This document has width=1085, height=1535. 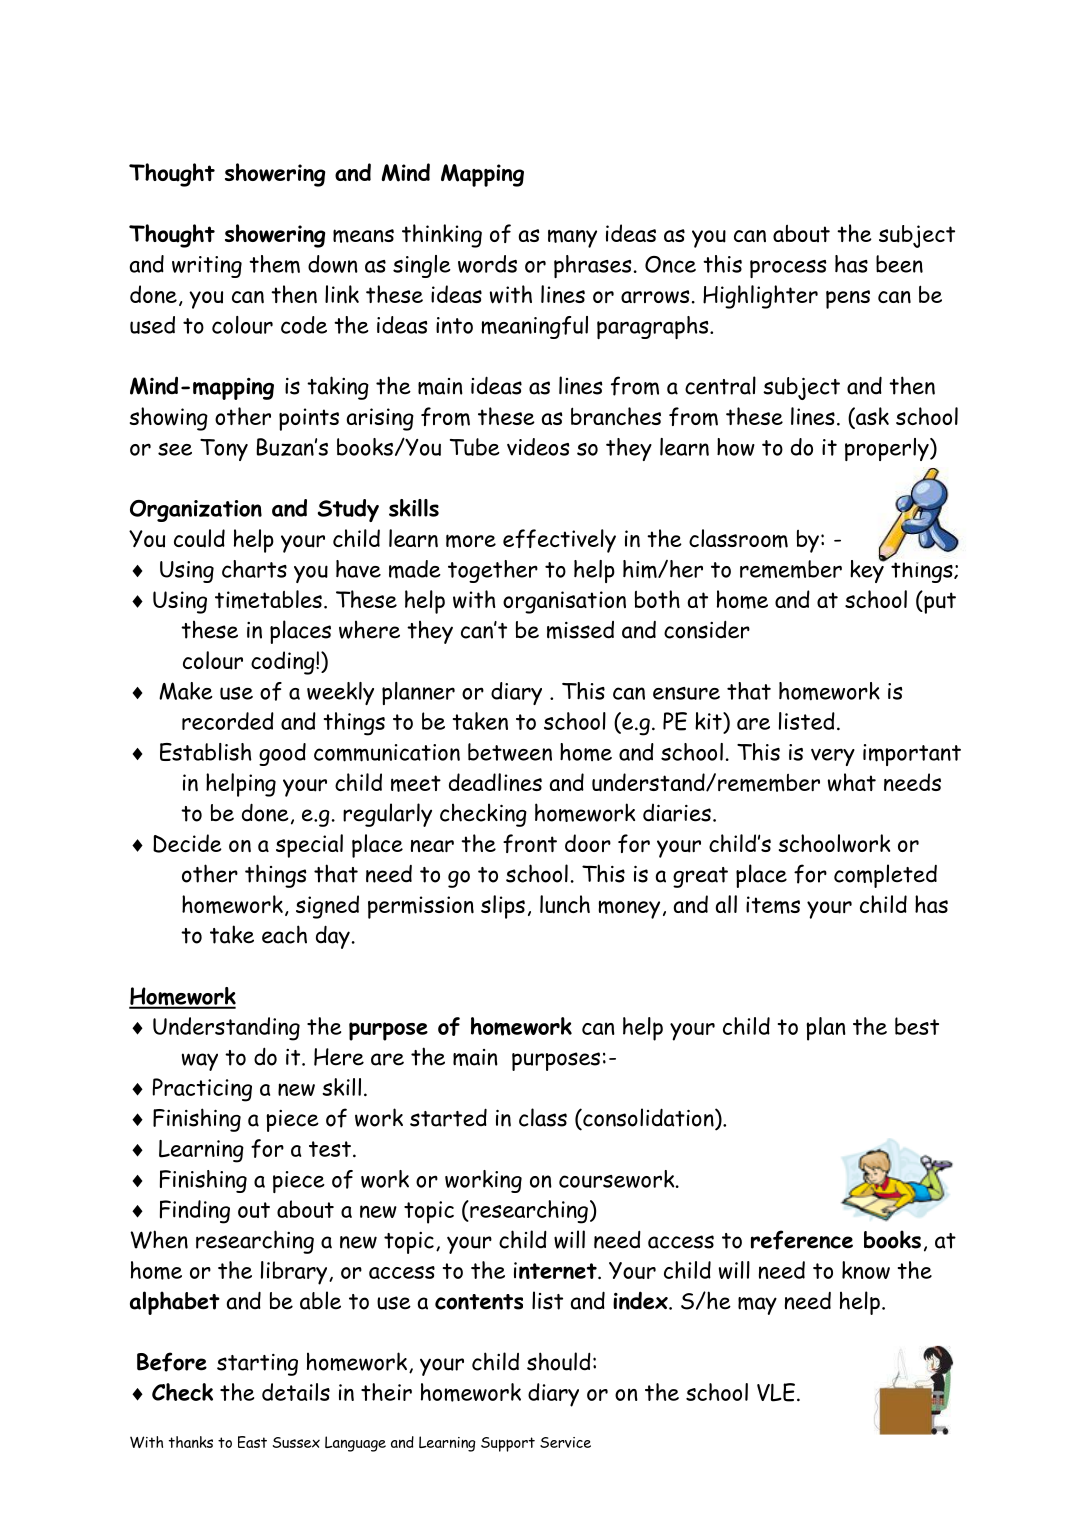 I want to click on Service, so click(x=565, y=1442).
